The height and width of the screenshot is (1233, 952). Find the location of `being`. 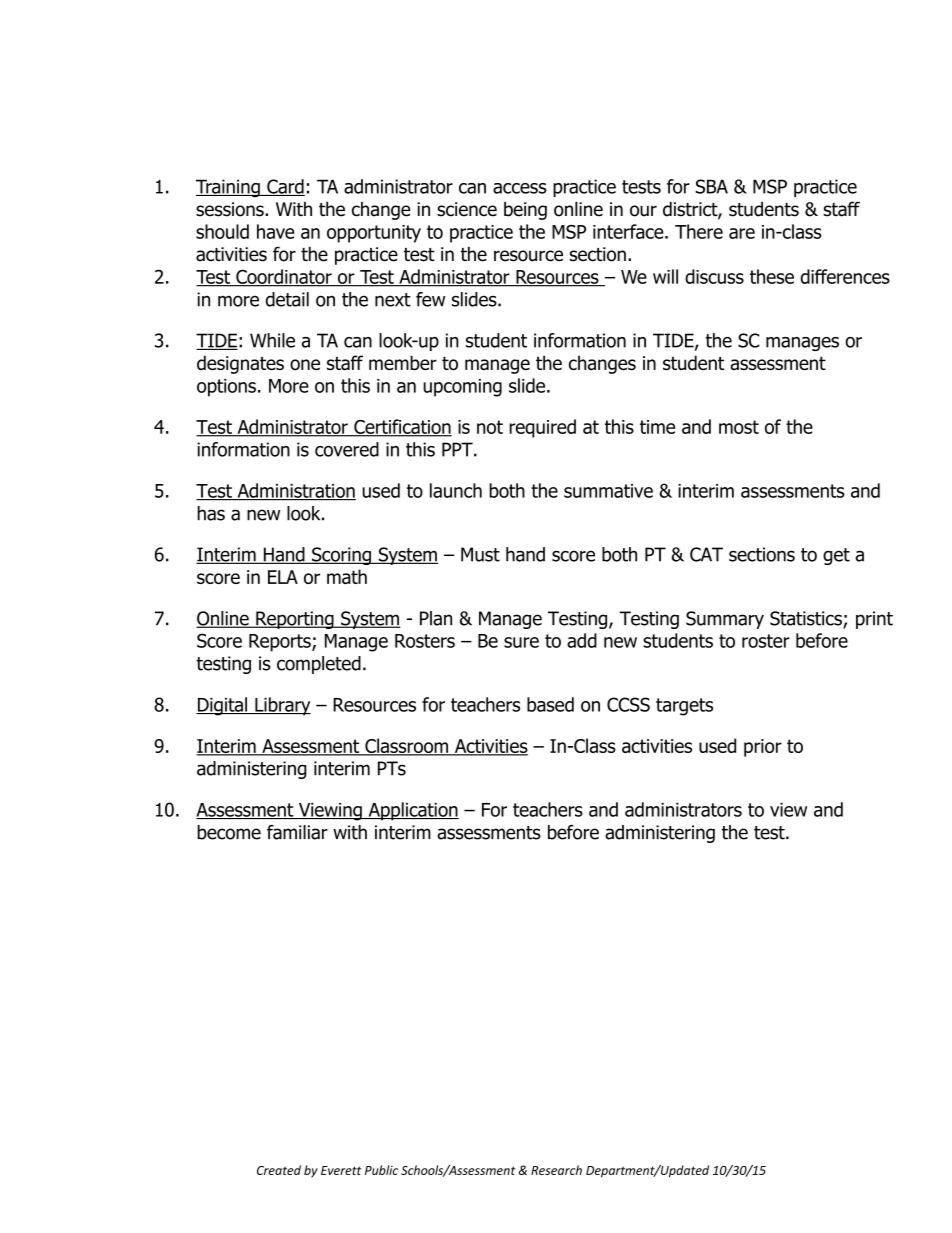

being is located at coordinates (525, 211).
